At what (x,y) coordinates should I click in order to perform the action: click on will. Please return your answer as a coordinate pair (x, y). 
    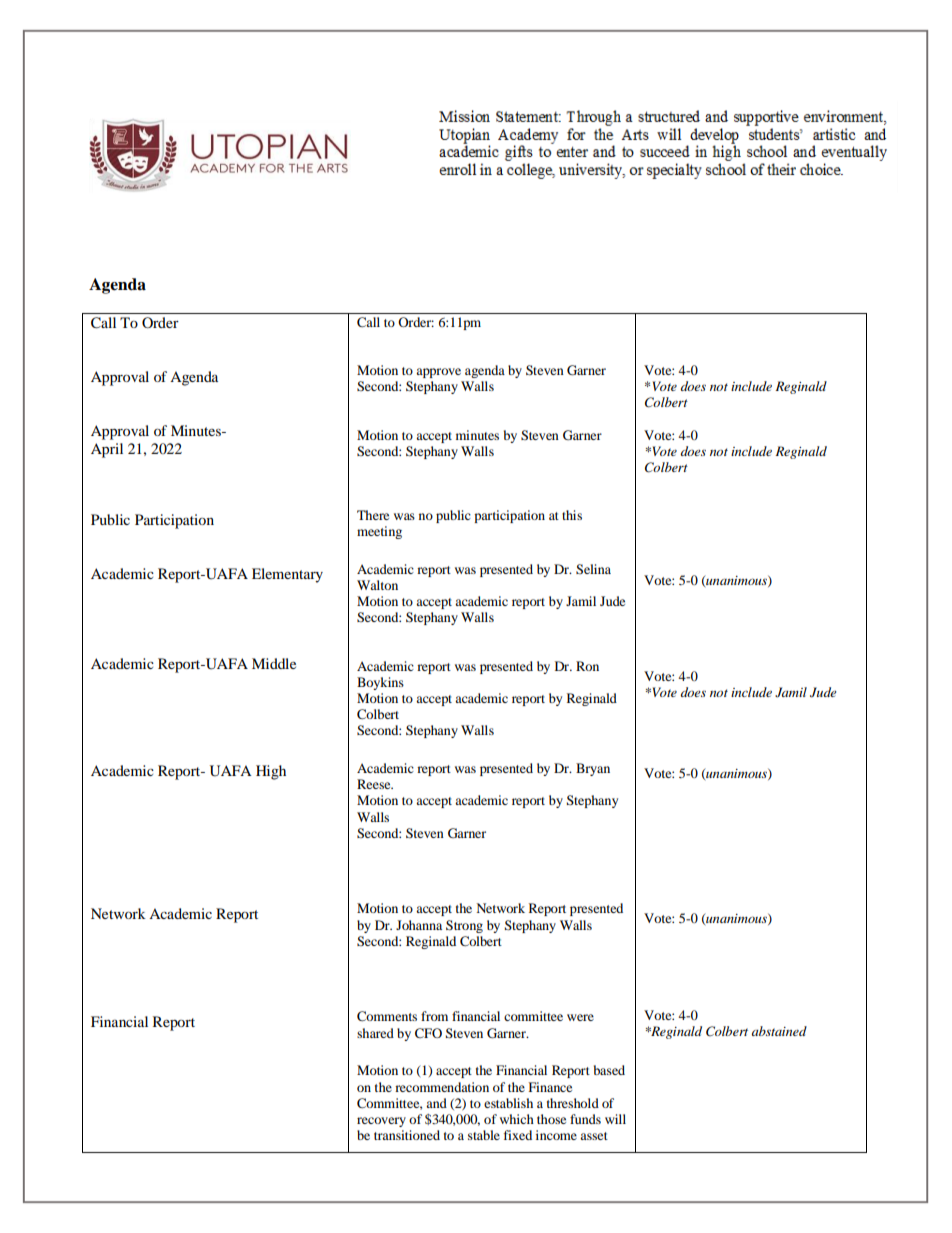
    Looking at the image, I should click on (615, 1119).
